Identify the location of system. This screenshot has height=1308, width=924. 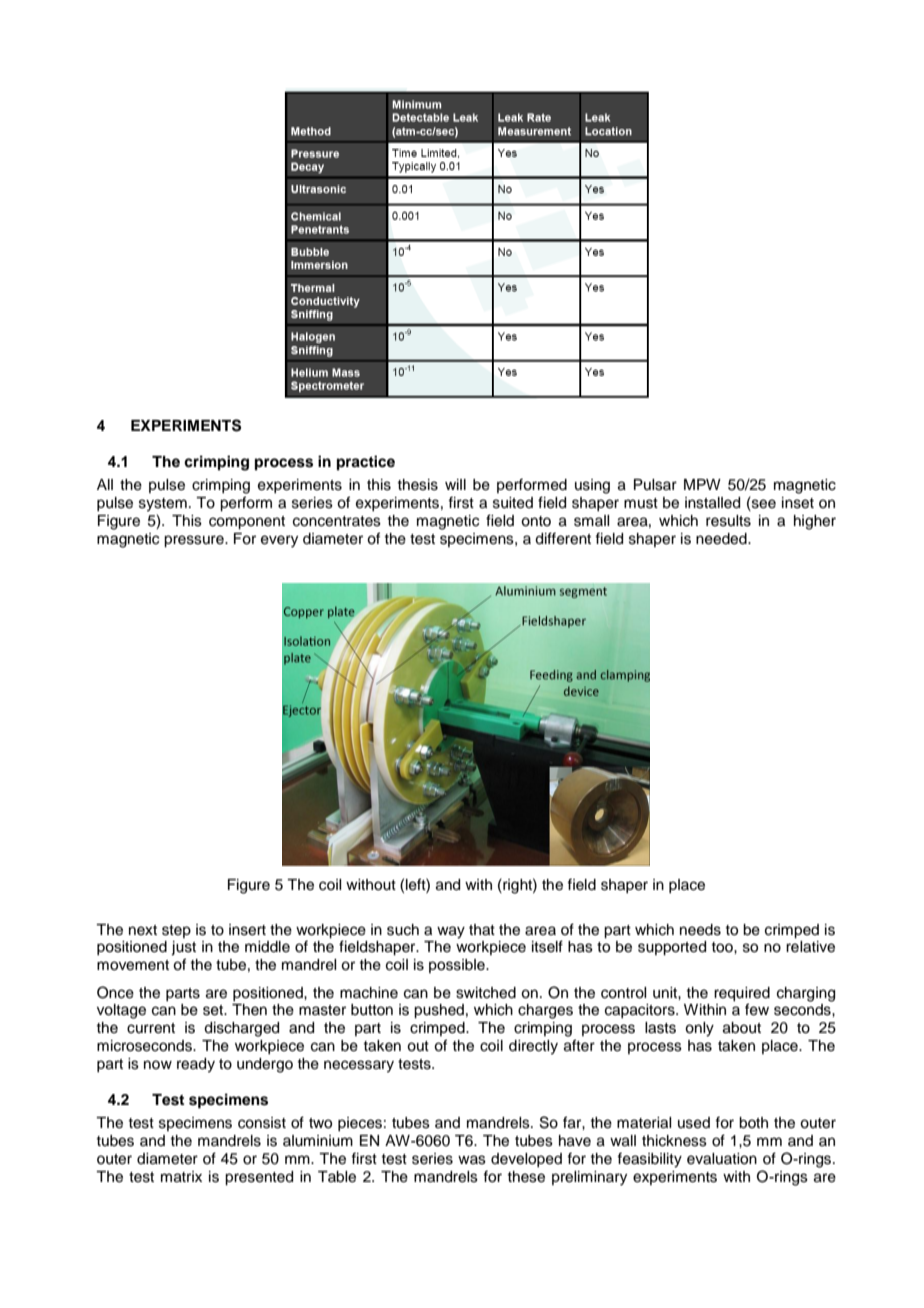
(163, 505).
